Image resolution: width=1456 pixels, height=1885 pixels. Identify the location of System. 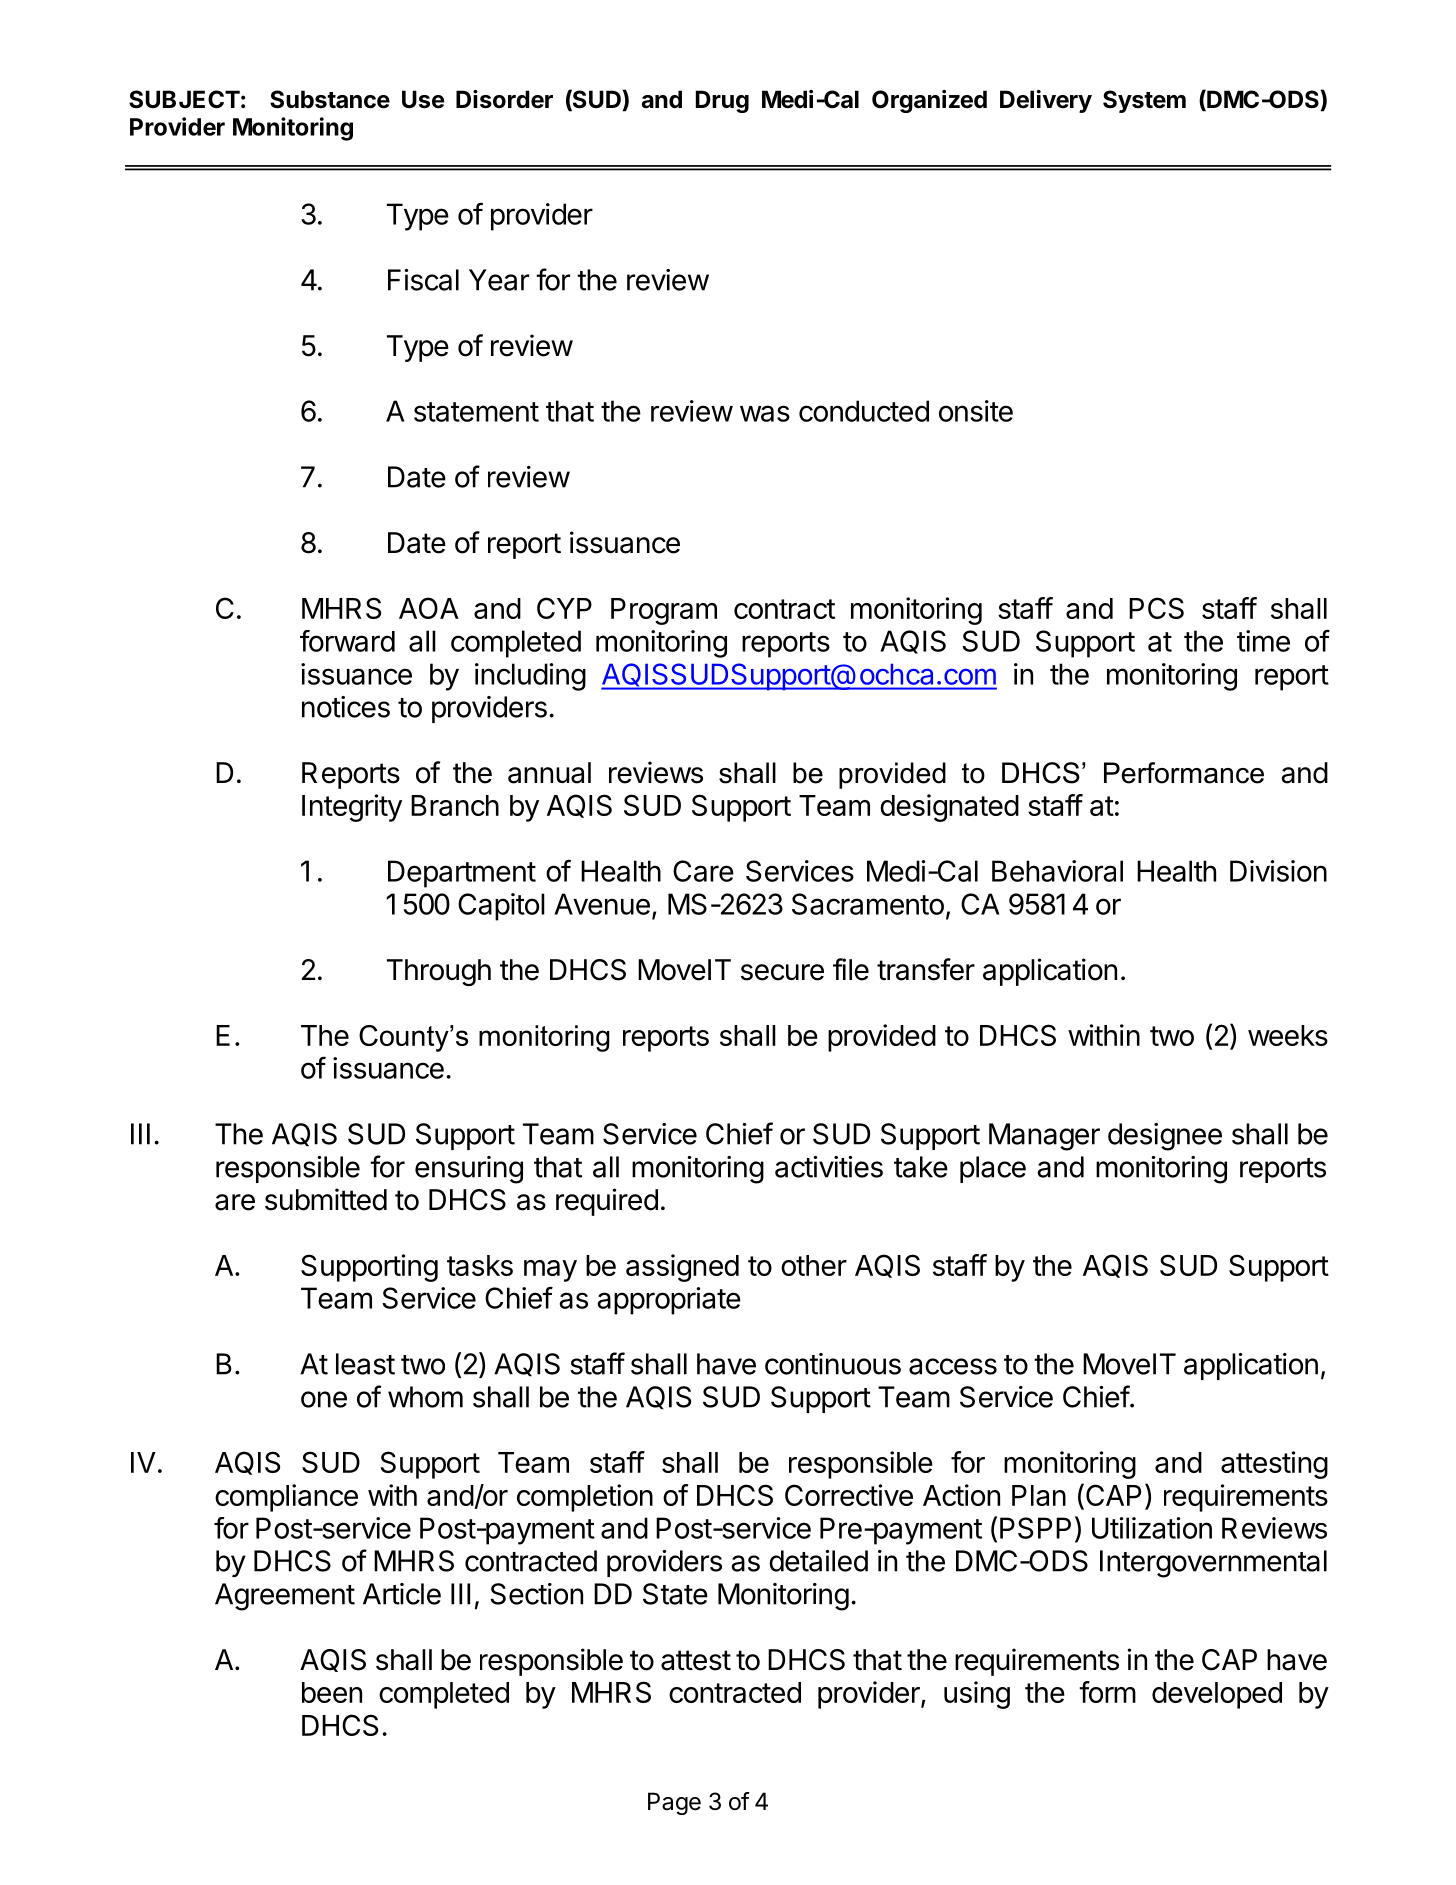
(1144, 101).
